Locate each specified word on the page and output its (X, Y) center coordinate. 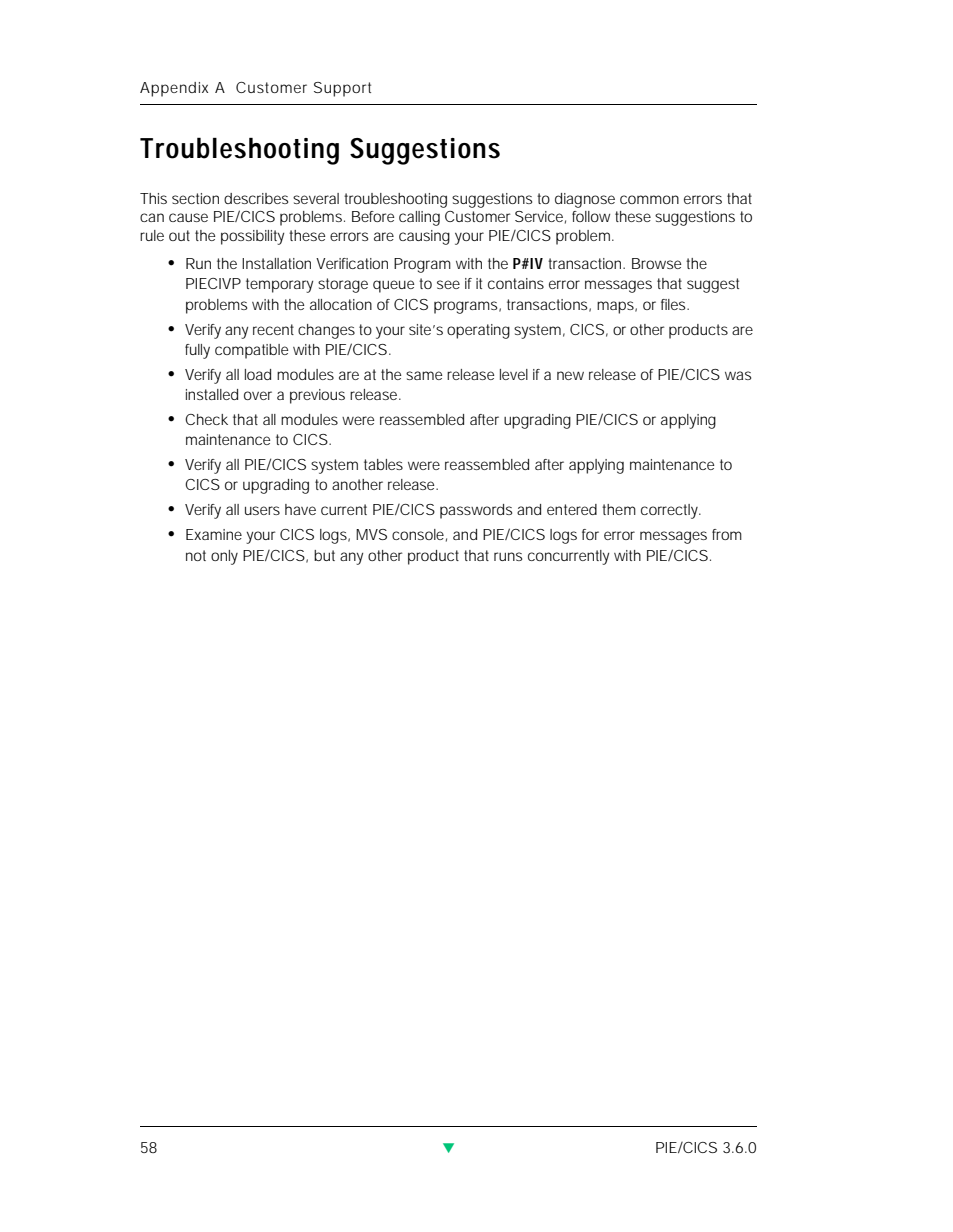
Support (342, 89)
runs (508, 556)
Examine (214, 534)
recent (273, 329)
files (675, 304)
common (649, 199)
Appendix (174, 89)
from (727, 534)
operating (478, 331)
